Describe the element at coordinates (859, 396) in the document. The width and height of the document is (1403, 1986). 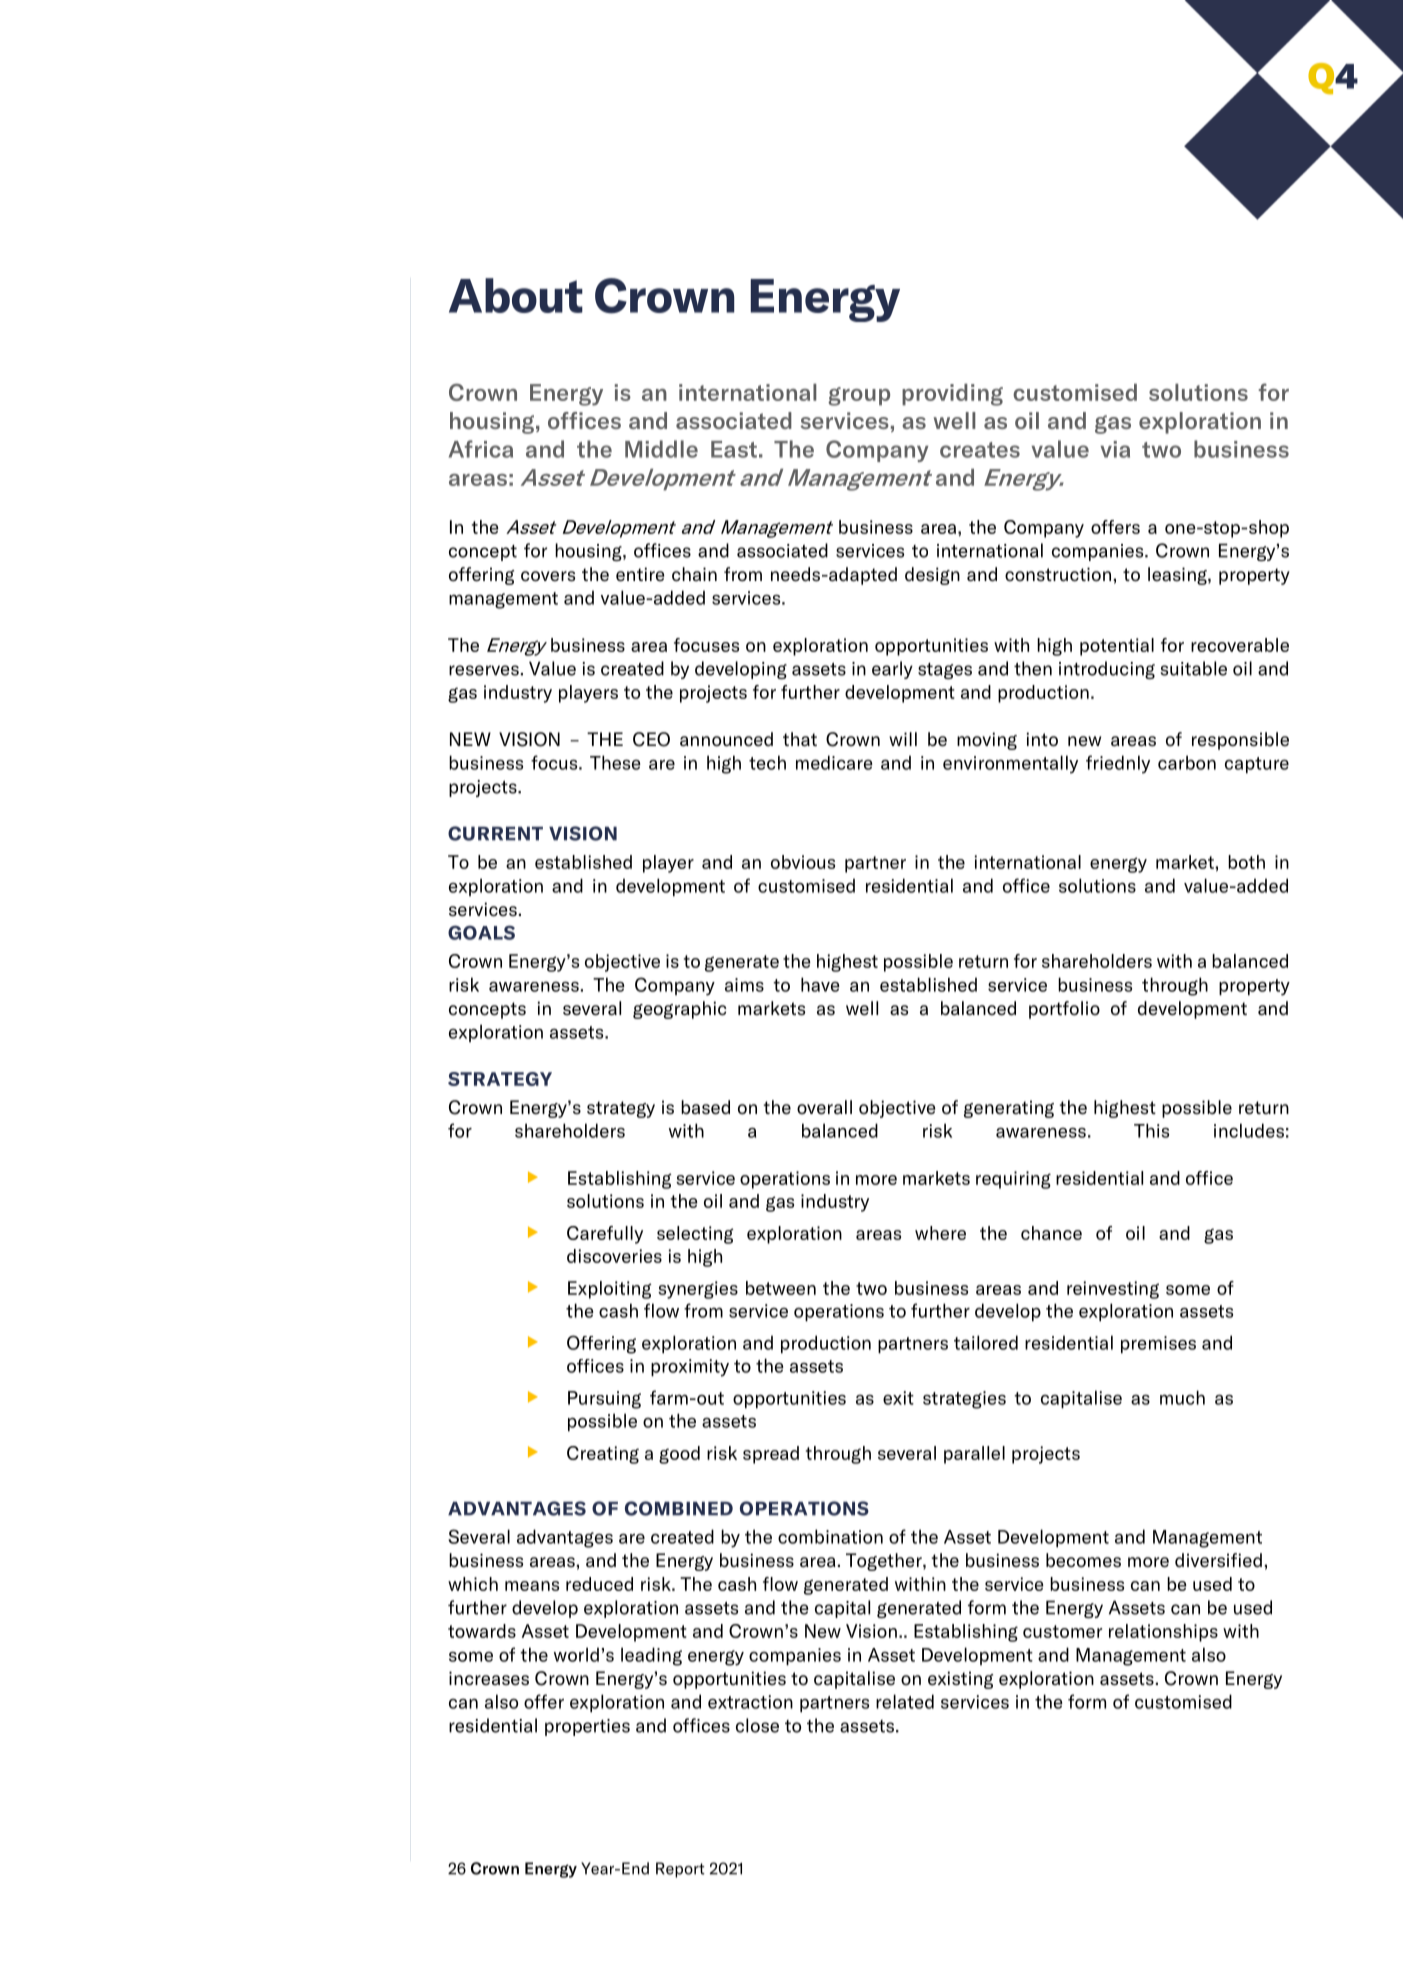
I see `group` at that location.
